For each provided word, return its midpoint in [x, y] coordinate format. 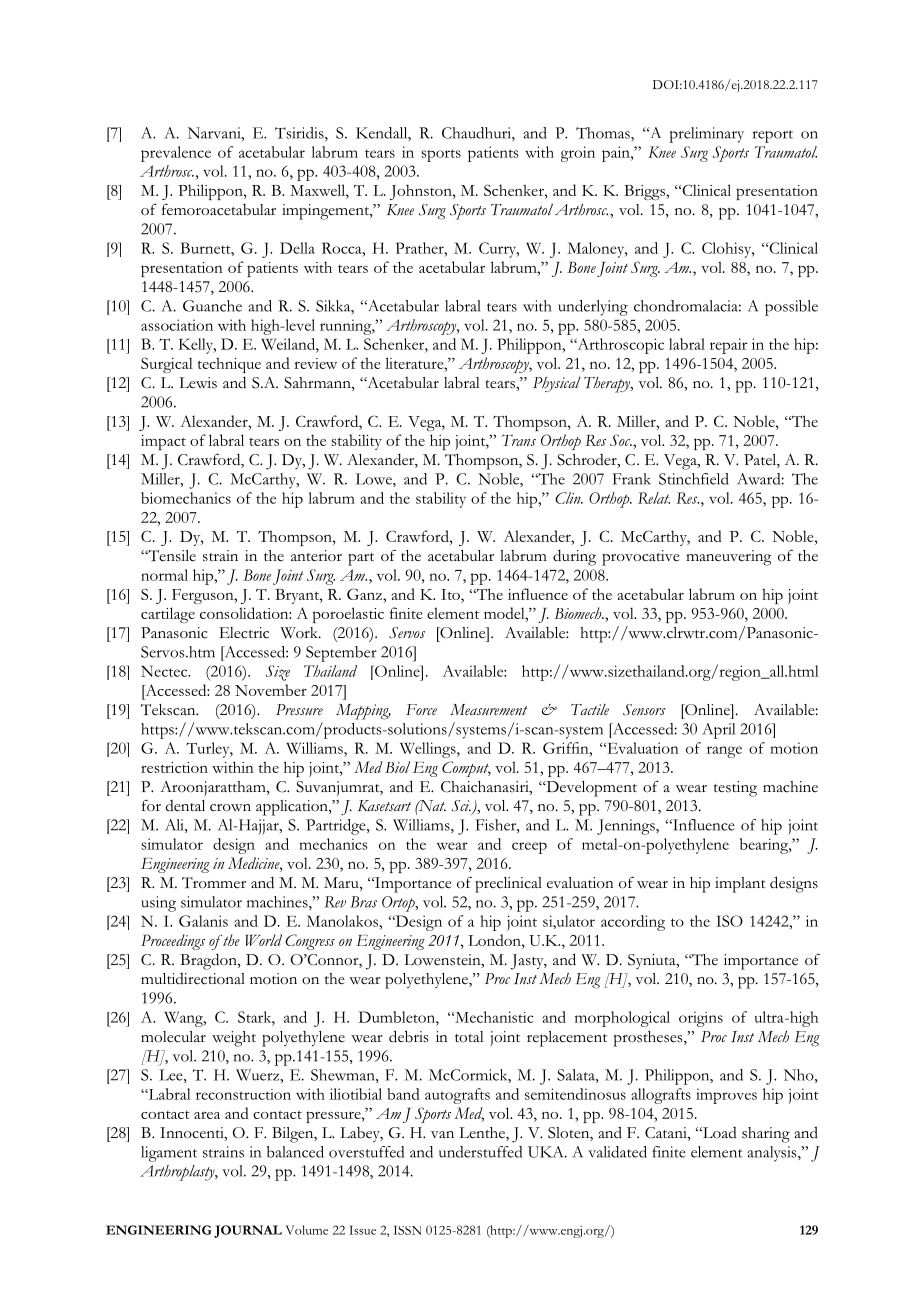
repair [728, 346]
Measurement [489, 710]
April [718, 731]
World [264, 940]
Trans [519, 440]
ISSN [407, 1230]
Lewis [198, 383]
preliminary [706, 135]
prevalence [176, 154]
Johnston [422, 192]
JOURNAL [248, 1231]
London [495, 940]
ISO [729, 921]
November [271, 690]
